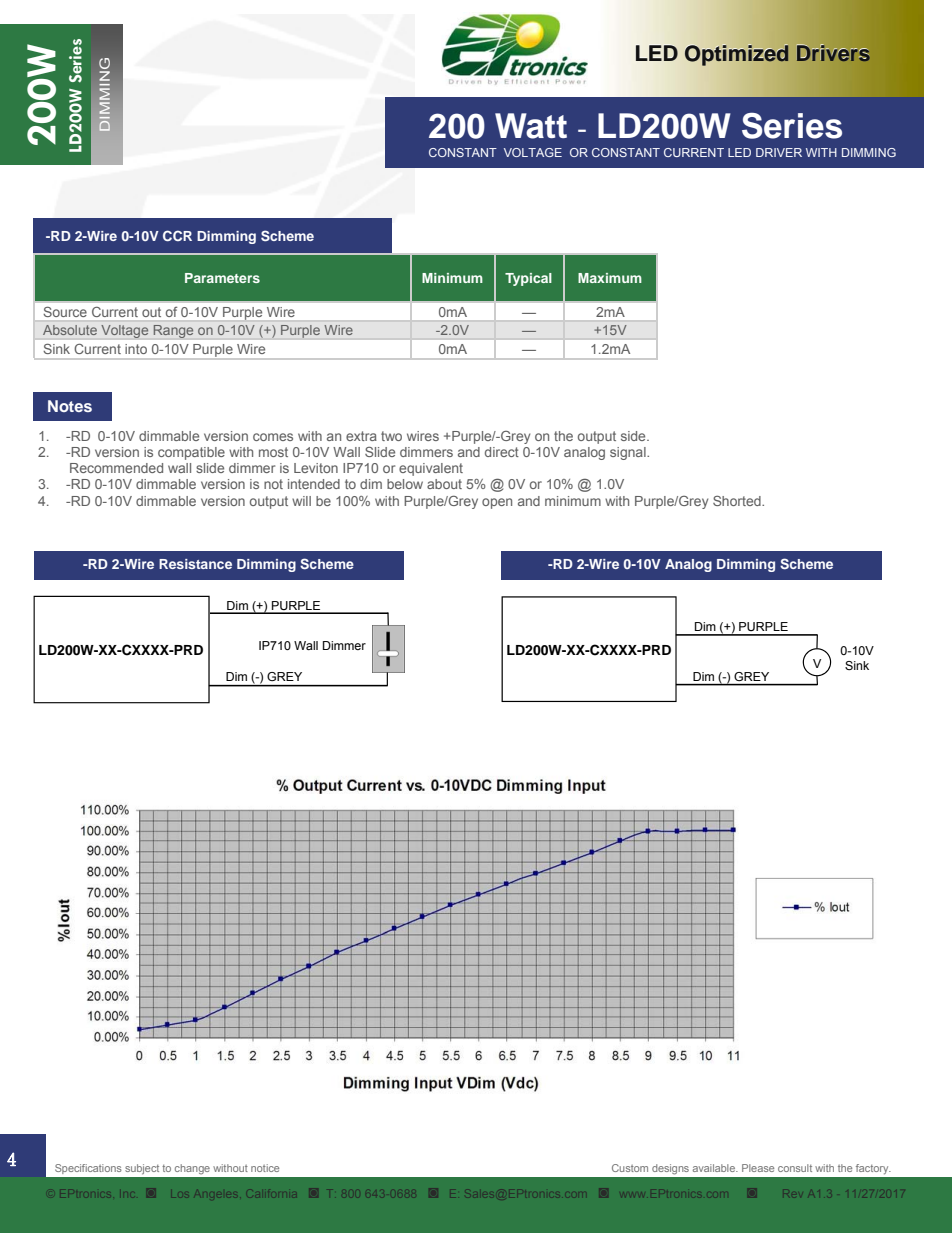  What do you see at coordinates (497, 503) in the screenshot?
I see `open` at bounding box center [497, 503].
